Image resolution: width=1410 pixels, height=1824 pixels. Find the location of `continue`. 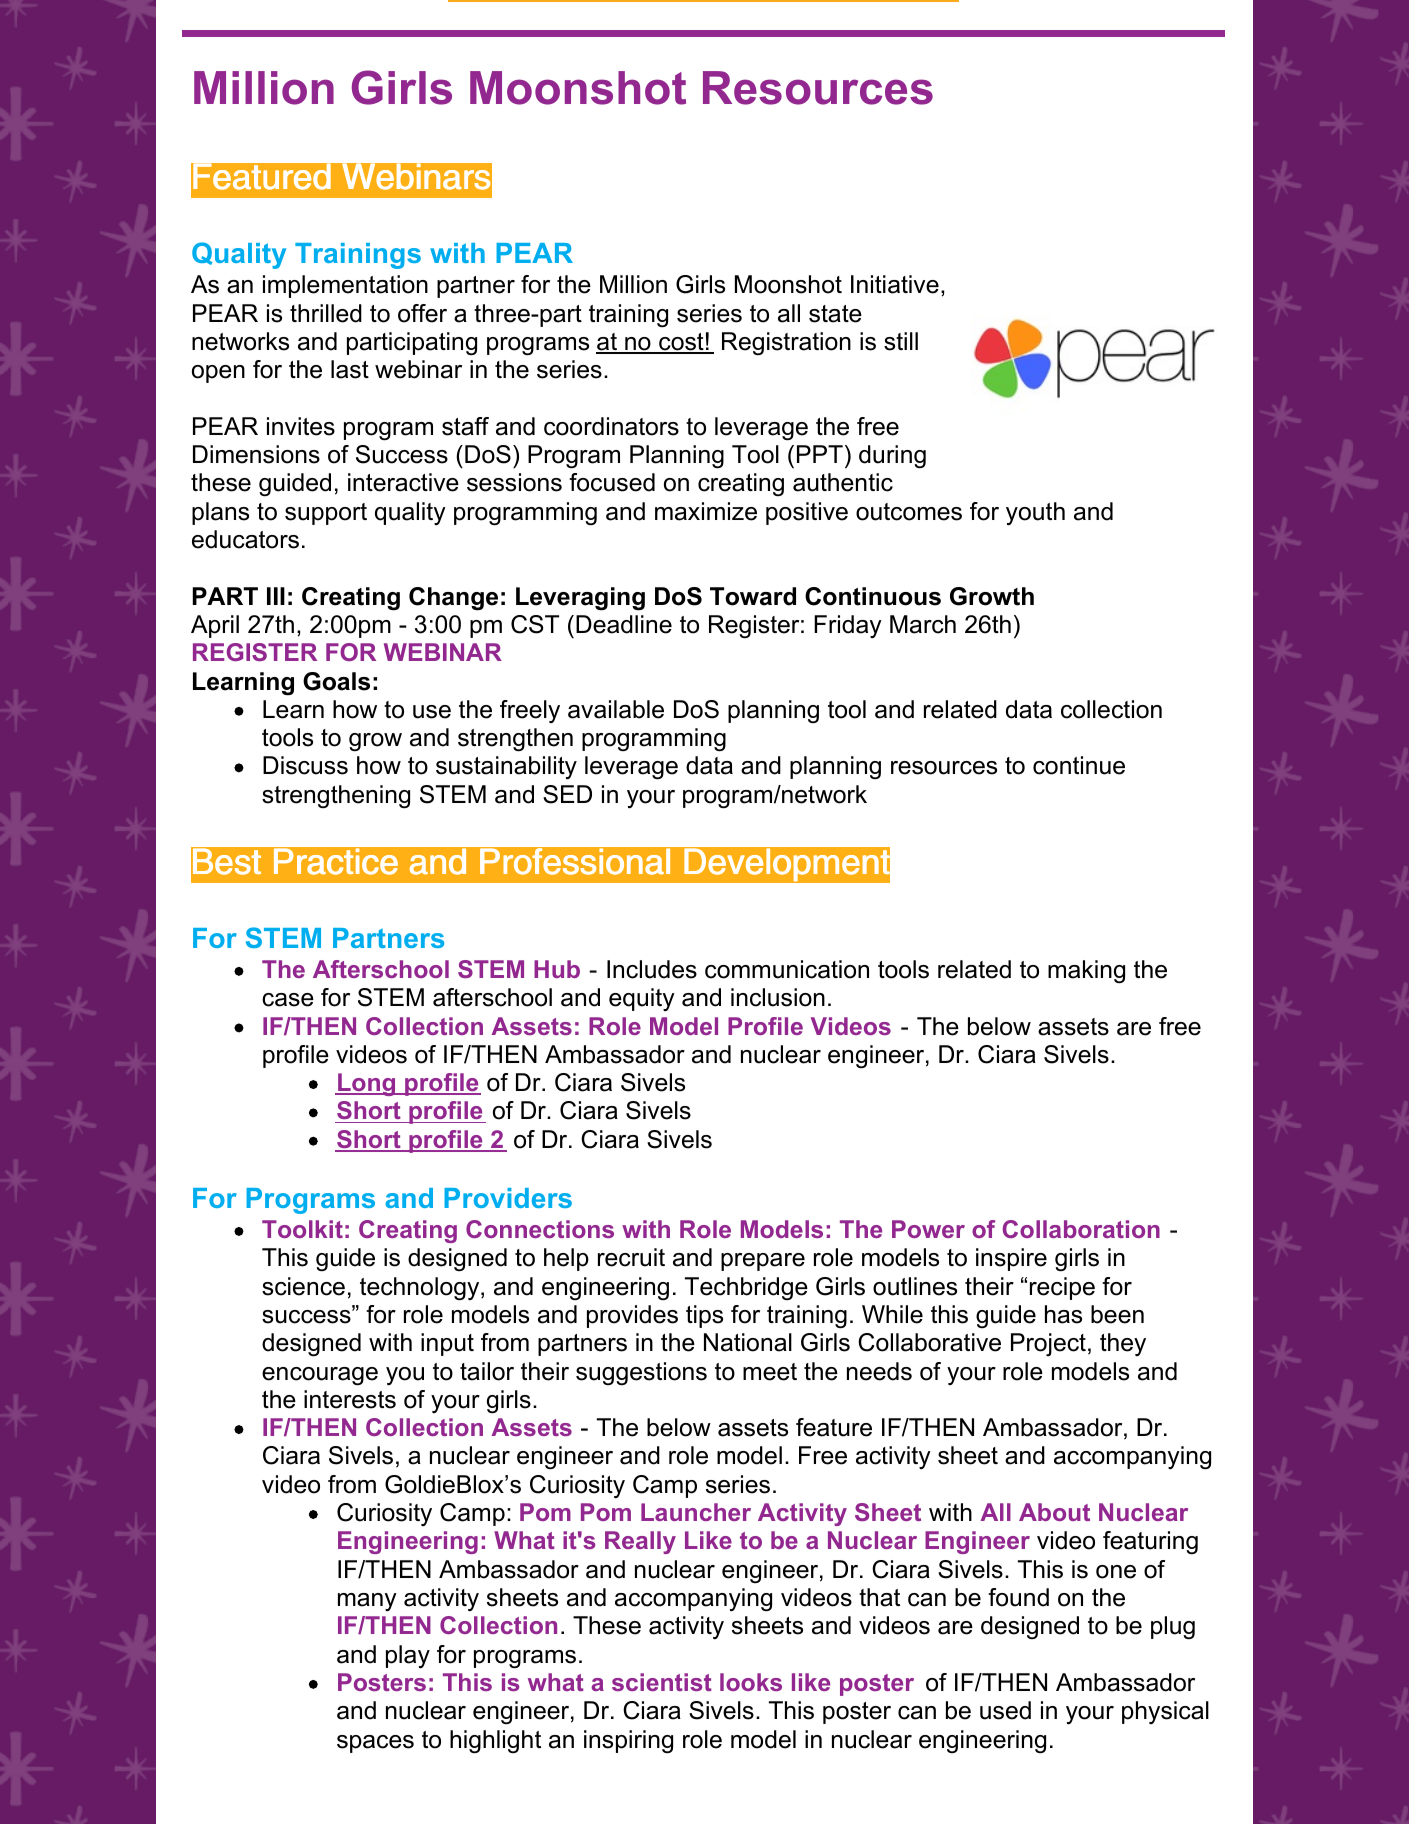

continue is located at coordinates (1079, 765).
